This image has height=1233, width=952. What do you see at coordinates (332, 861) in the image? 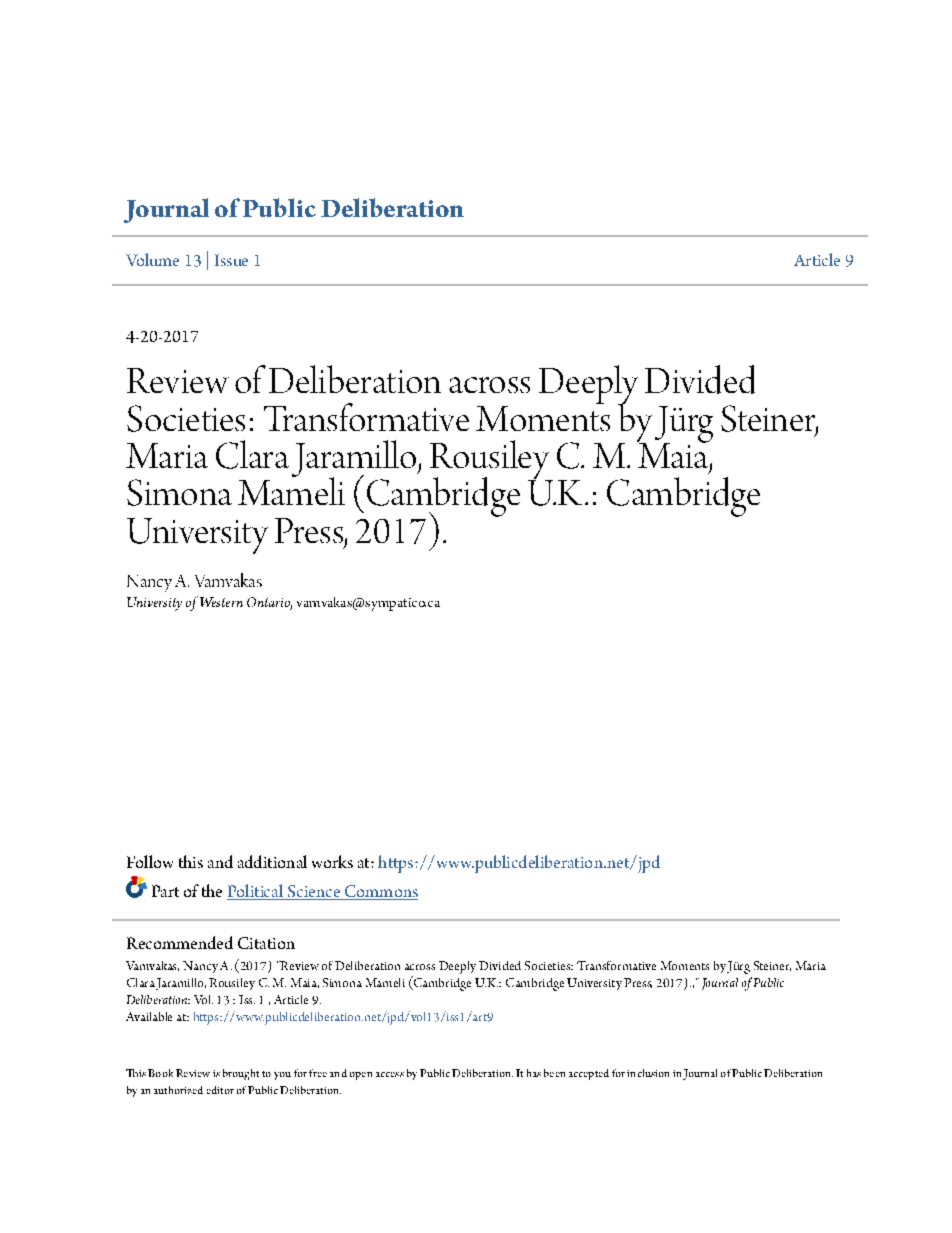
I see `works` at bounding box center [332, 861].
